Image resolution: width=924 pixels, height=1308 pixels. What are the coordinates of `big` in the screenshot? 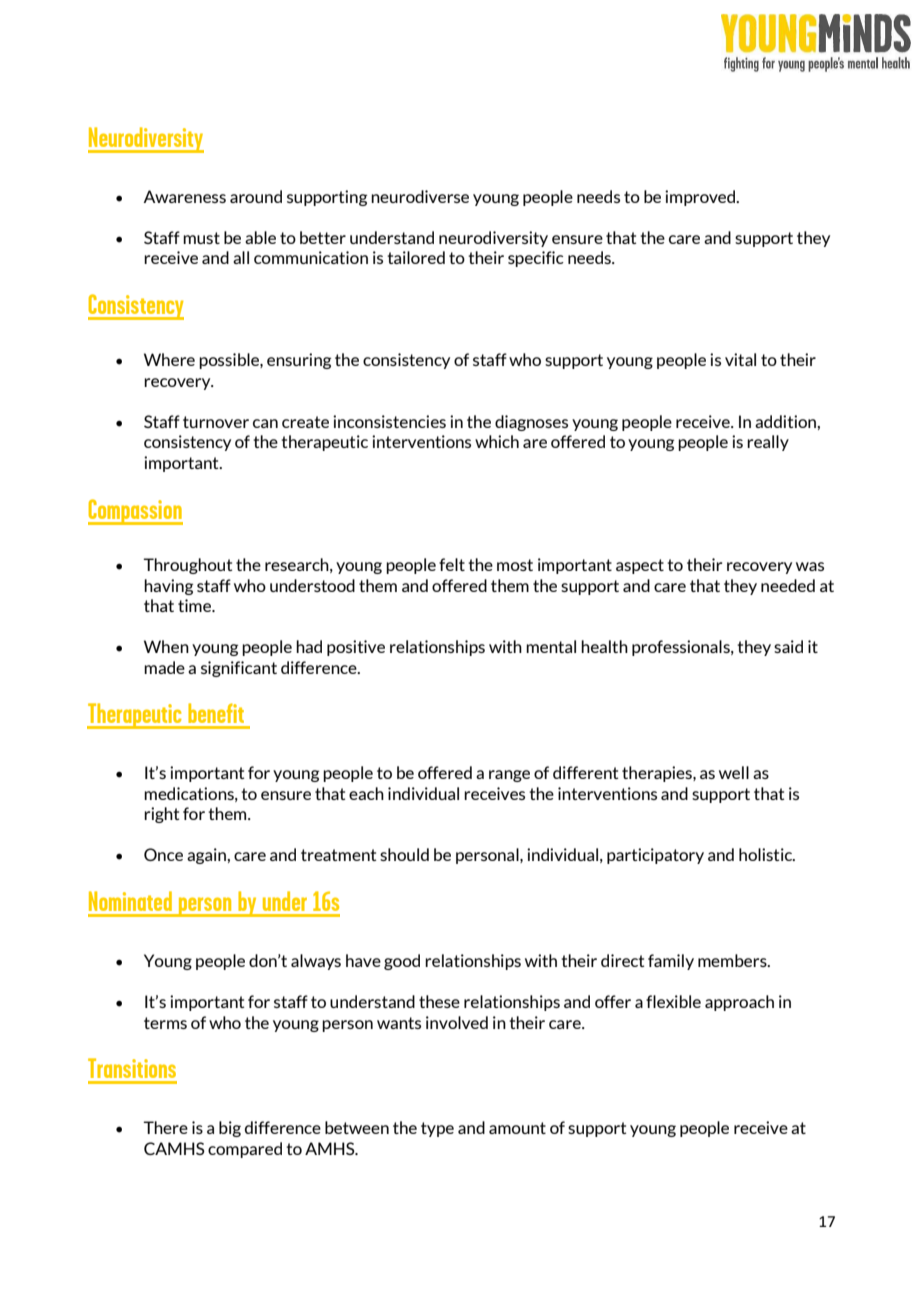 It's located at (230, 1129).
